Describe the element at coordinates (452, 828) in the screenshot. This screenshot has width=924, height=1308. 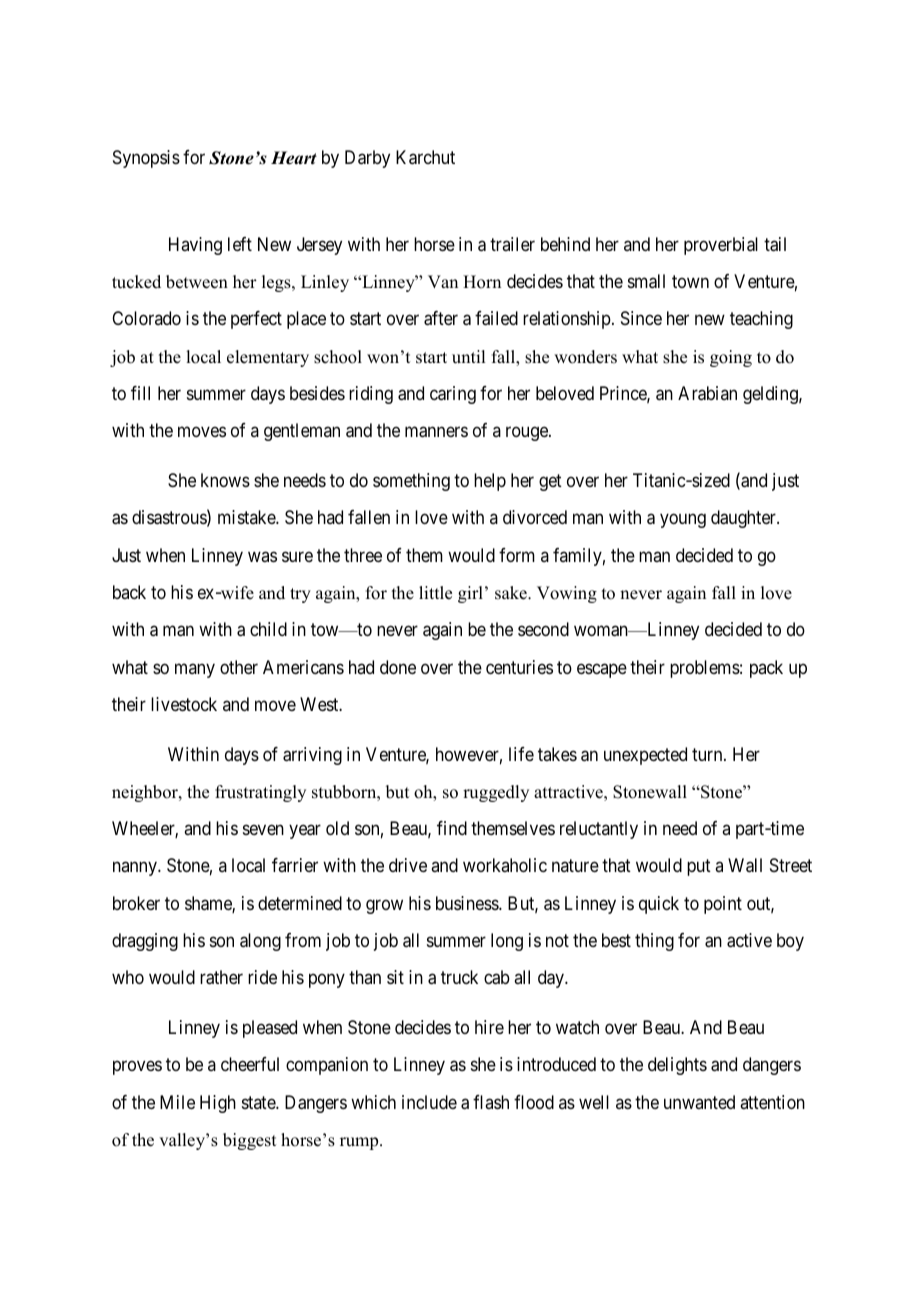
I see `find` at that location.
